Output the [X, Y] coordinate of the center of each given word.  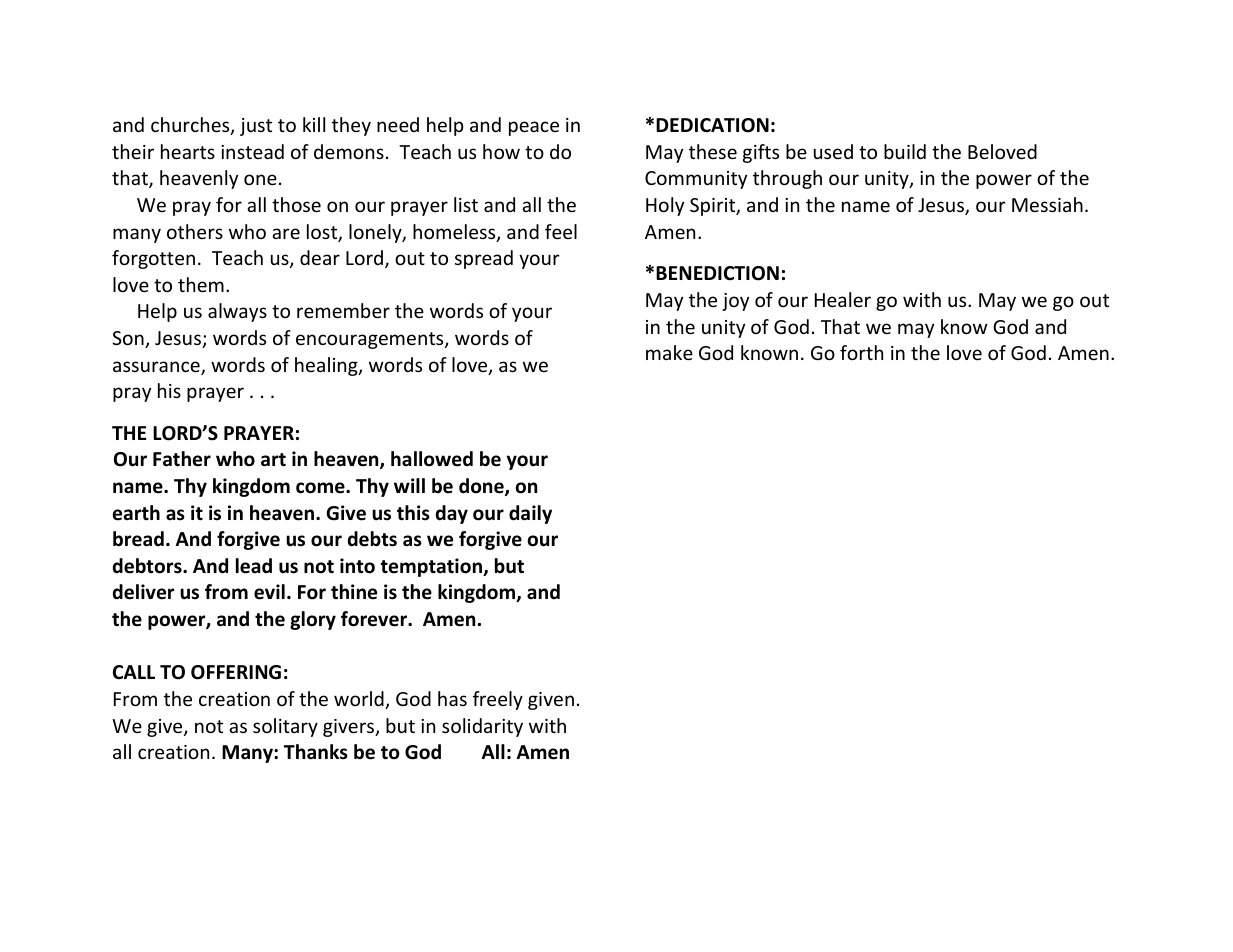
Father [182, 459]
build [905, 151]
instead [252, 151]
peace [534, 128]
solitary [285, 727]
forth [861, 352]
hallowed [432, 459]
